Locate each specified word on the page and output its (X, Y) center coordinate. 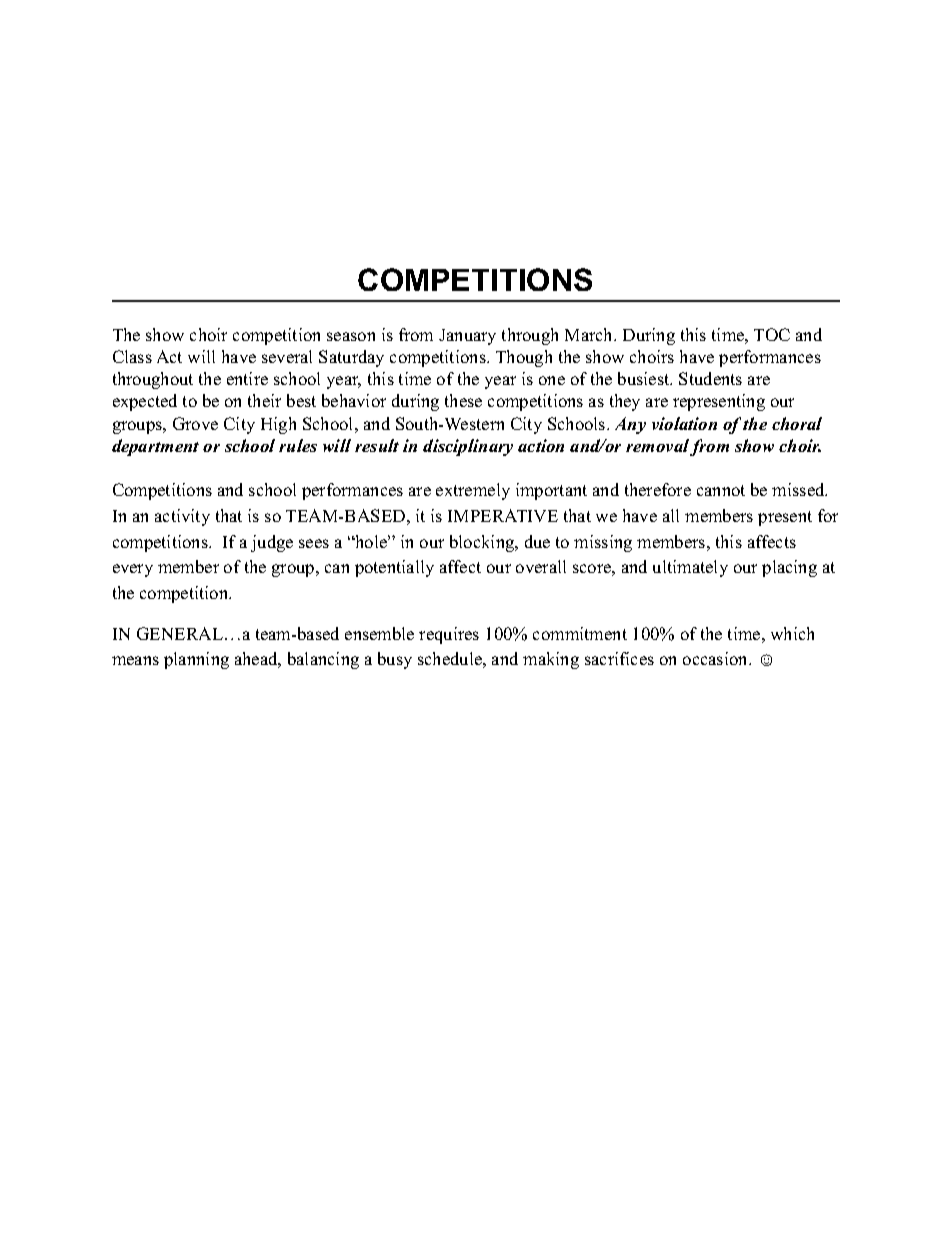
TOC (772, 334)
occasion (716, 658)
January (467, 337)
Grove (195, 423)
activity (182, 517)
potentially (394, 568)
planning (196, 660)
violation (684, 423)
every (133, 570)
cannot (721, 490)
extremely (473, 491)
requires (449, 635)
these (463, 400)
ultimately (690, 568)
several (287, 356)
